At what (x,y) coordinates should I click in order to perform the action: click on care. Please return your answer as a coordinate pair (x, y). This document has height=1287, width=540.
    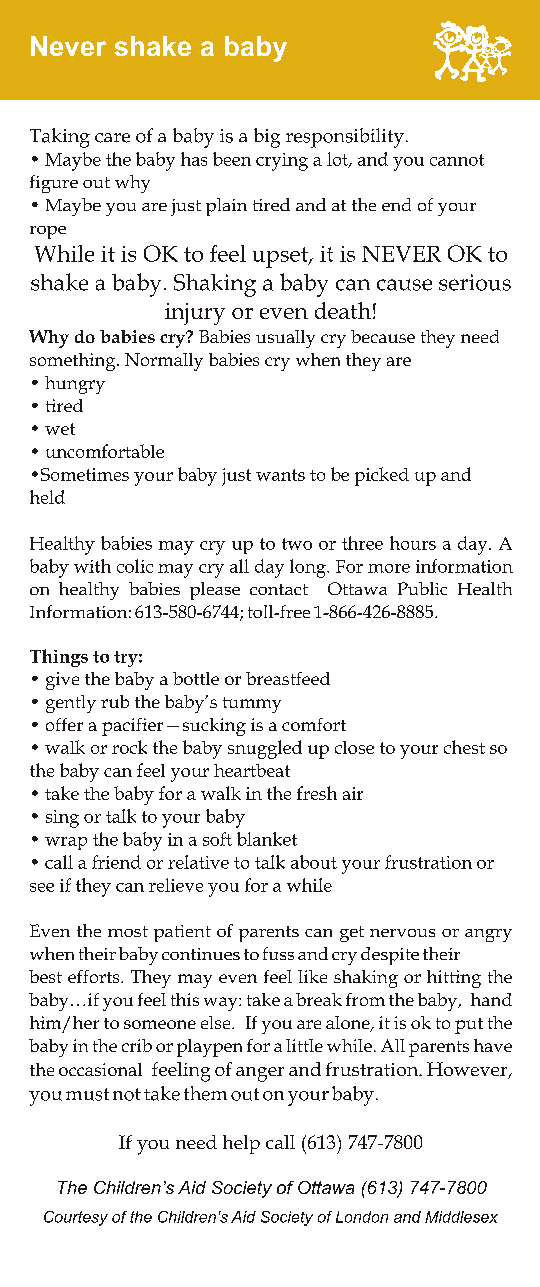
    Looking at the image, I should click on (112, 138).
